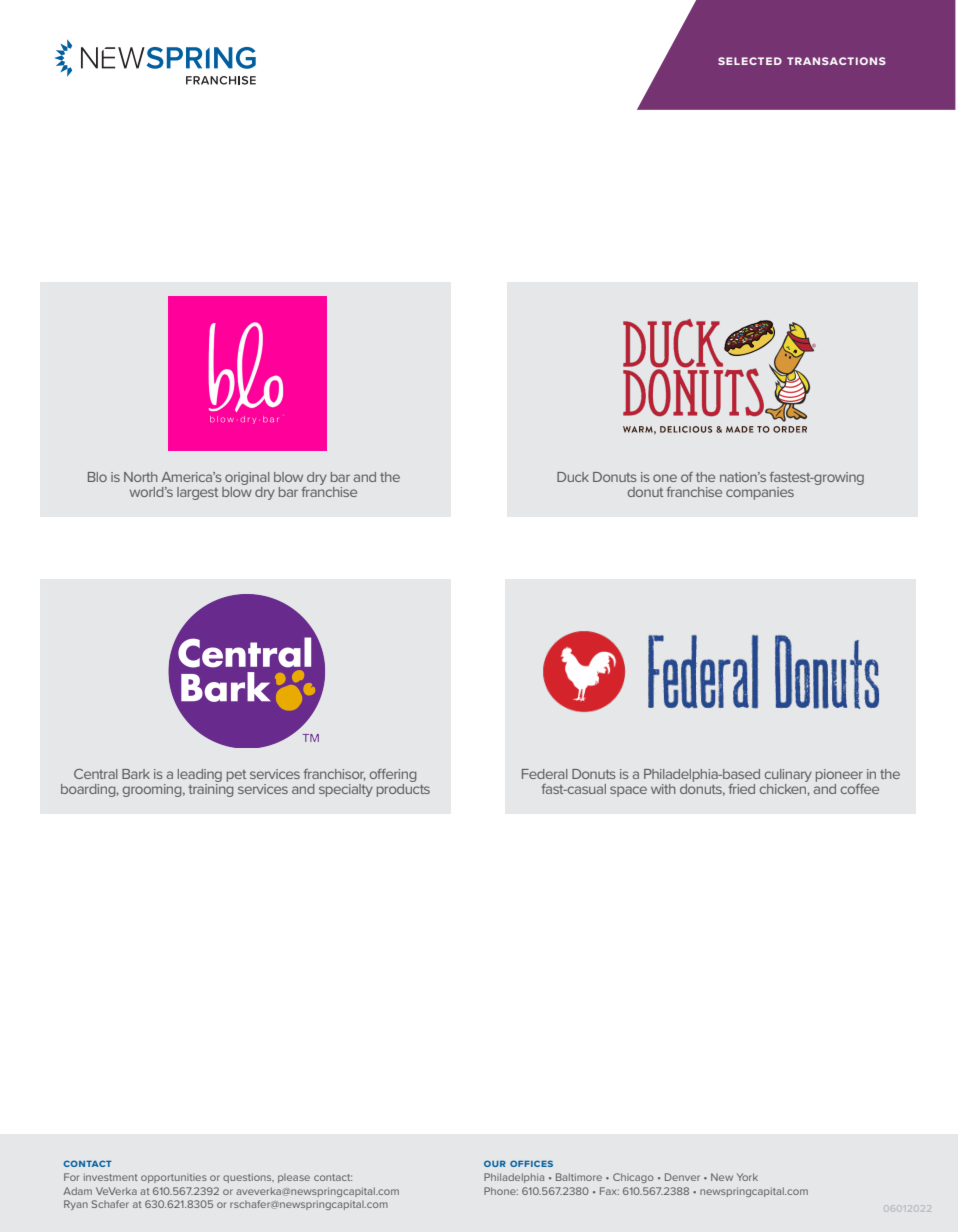 The height and width of the image is (1232, 958). What do you see at coordinates (140, 477) in the image?
I see `North` at bounding box center [140, 477].
